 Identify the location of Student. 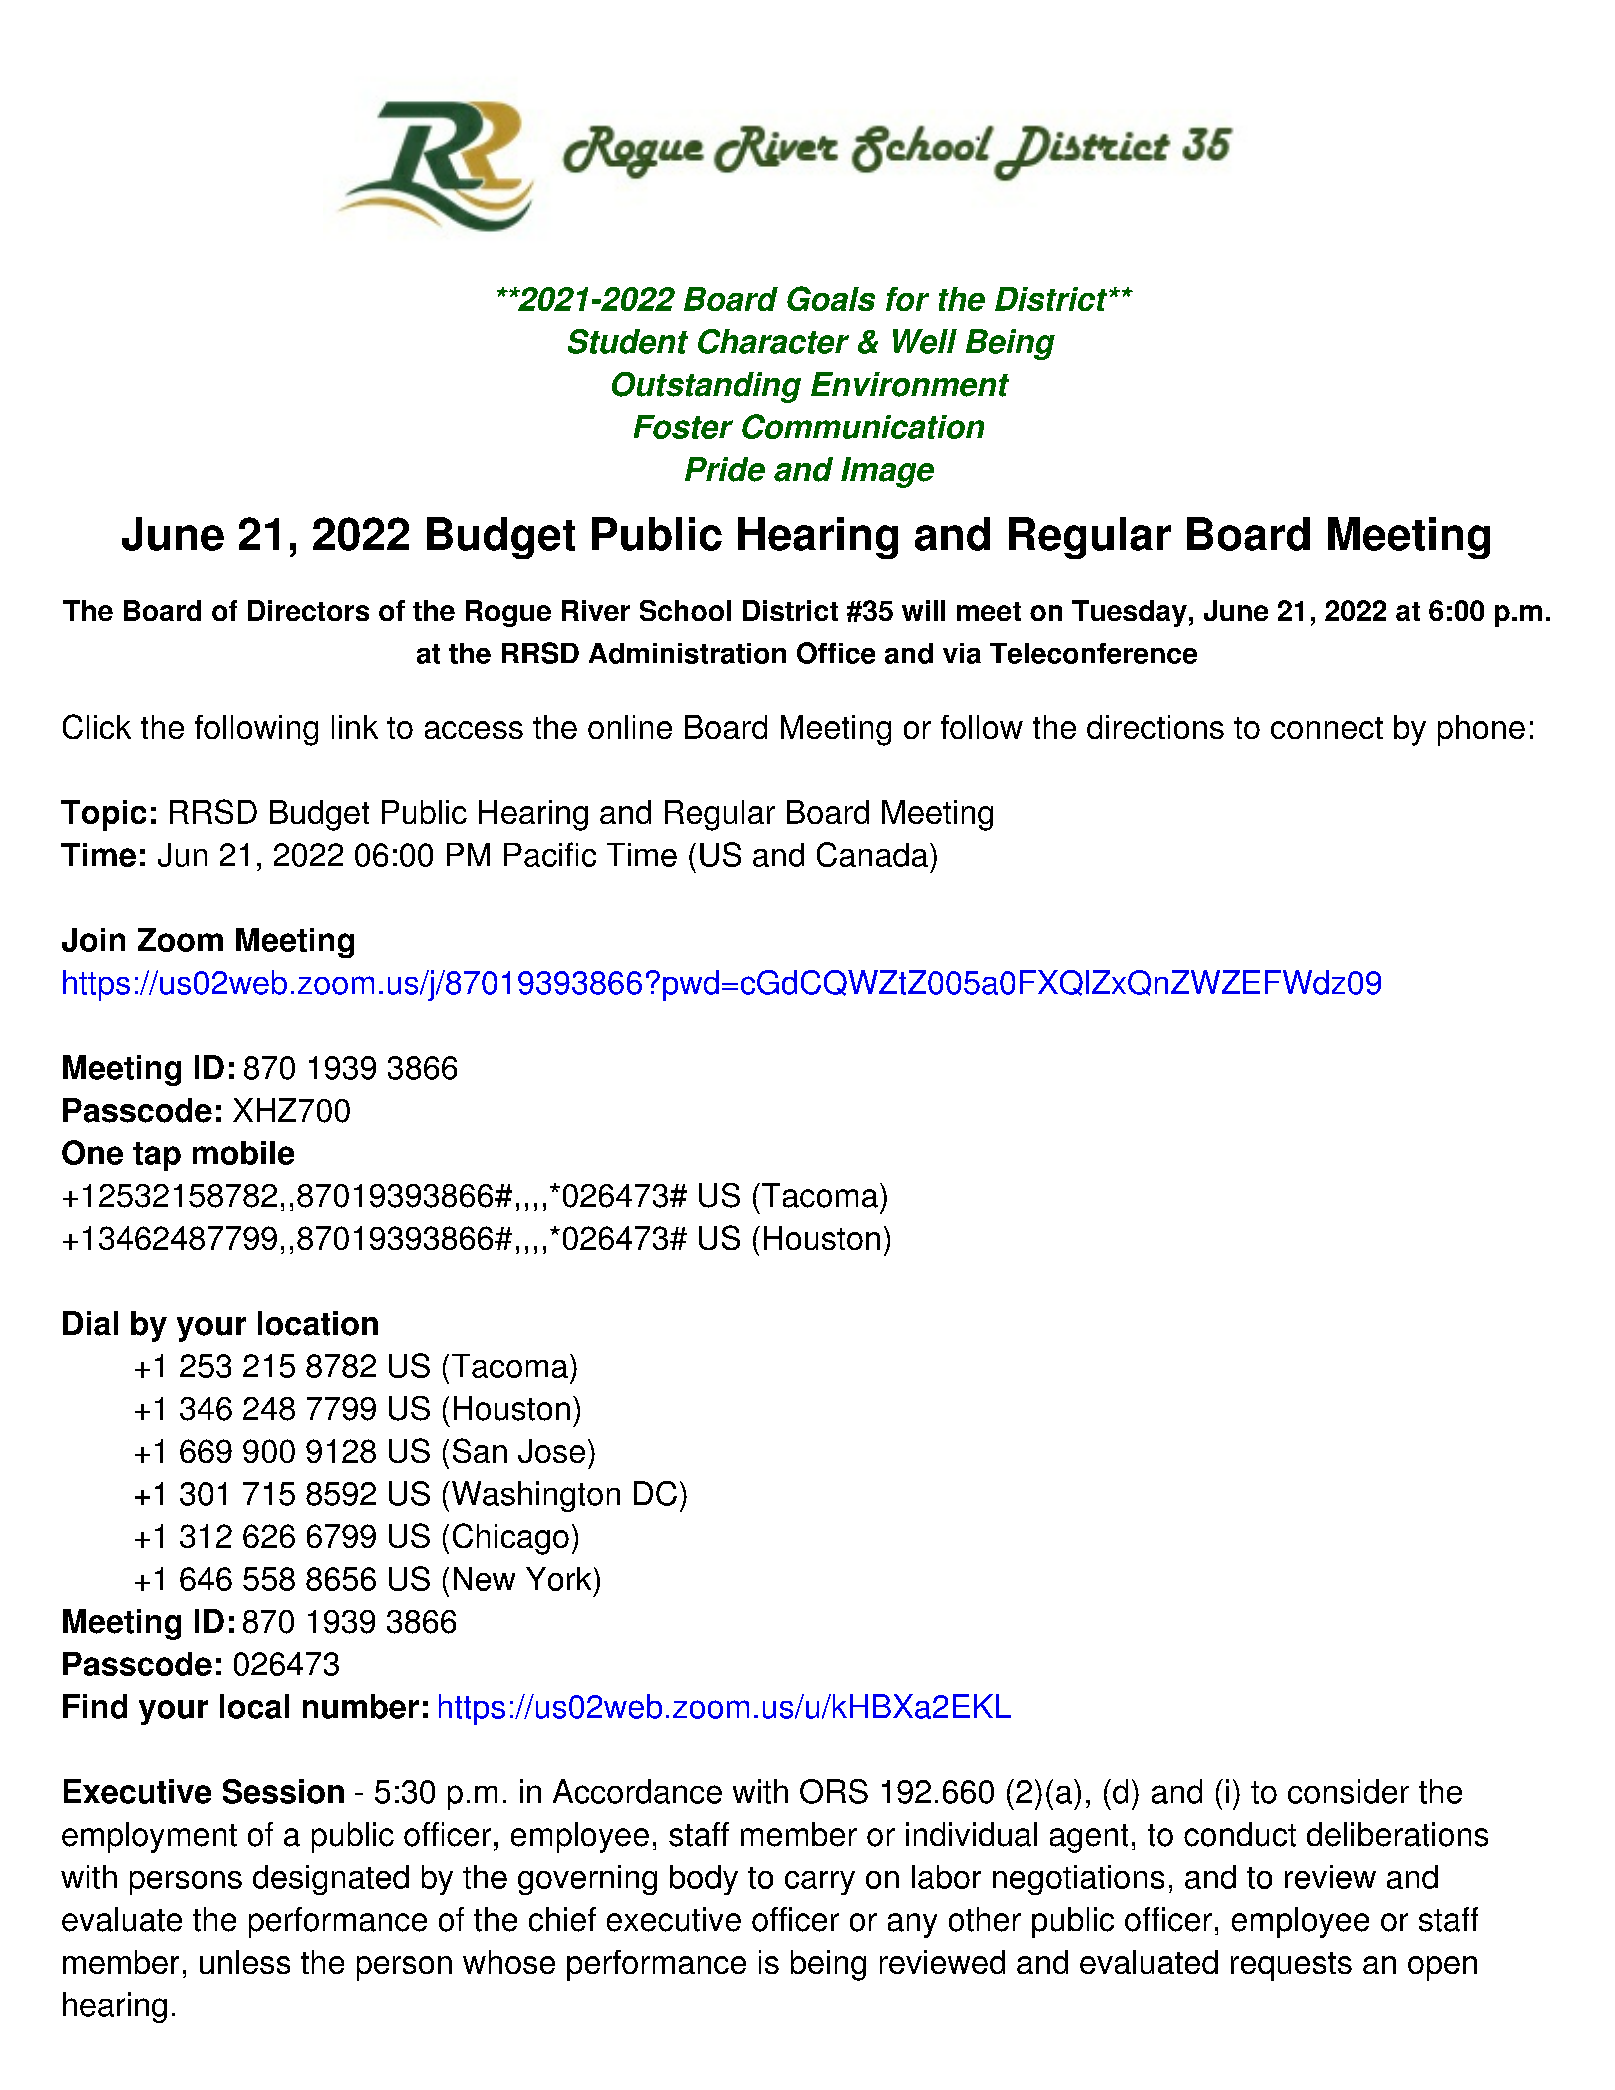
(628, 341).
